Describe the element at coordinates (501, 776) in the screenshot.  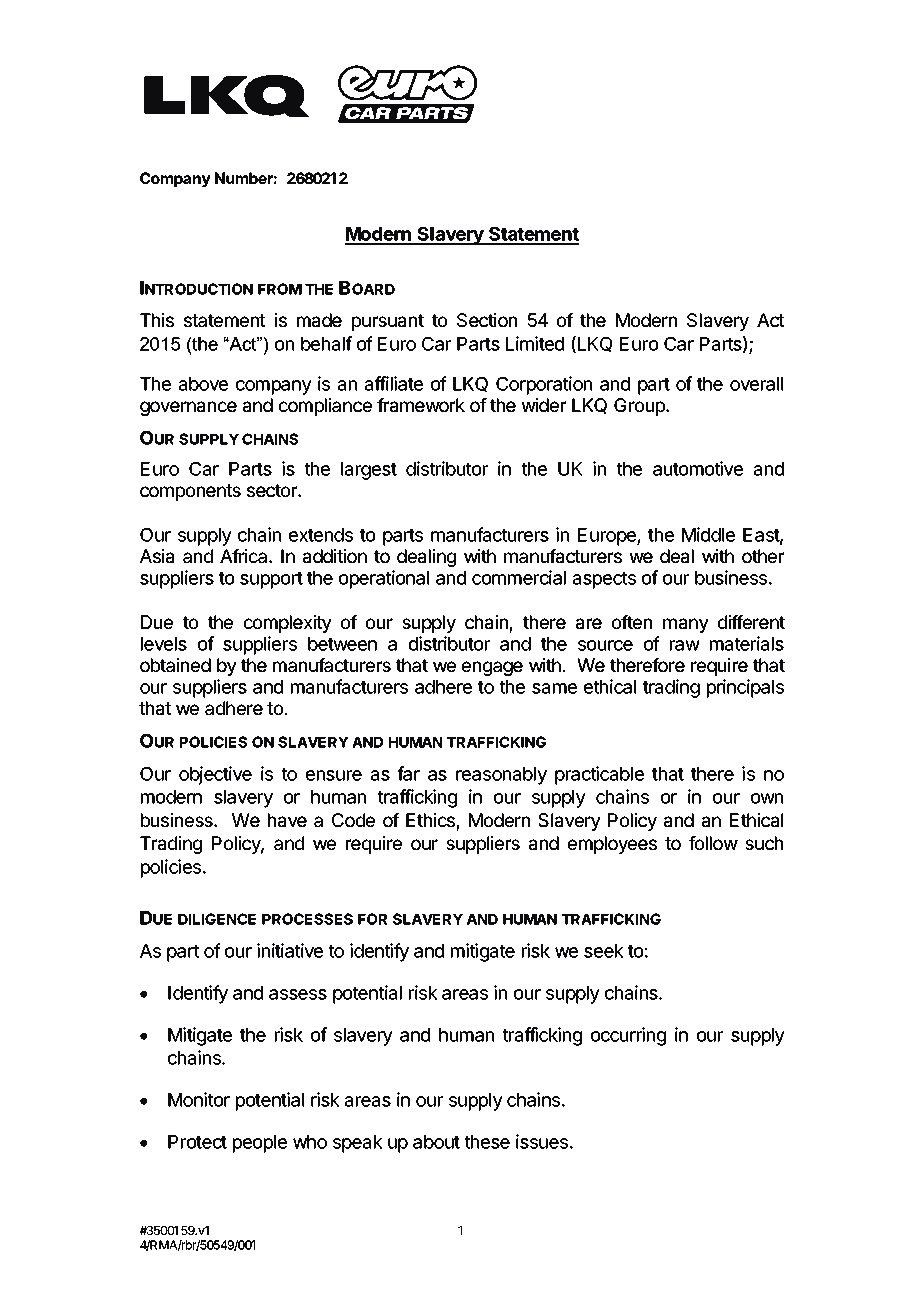
I see `reasonably` at that location.
